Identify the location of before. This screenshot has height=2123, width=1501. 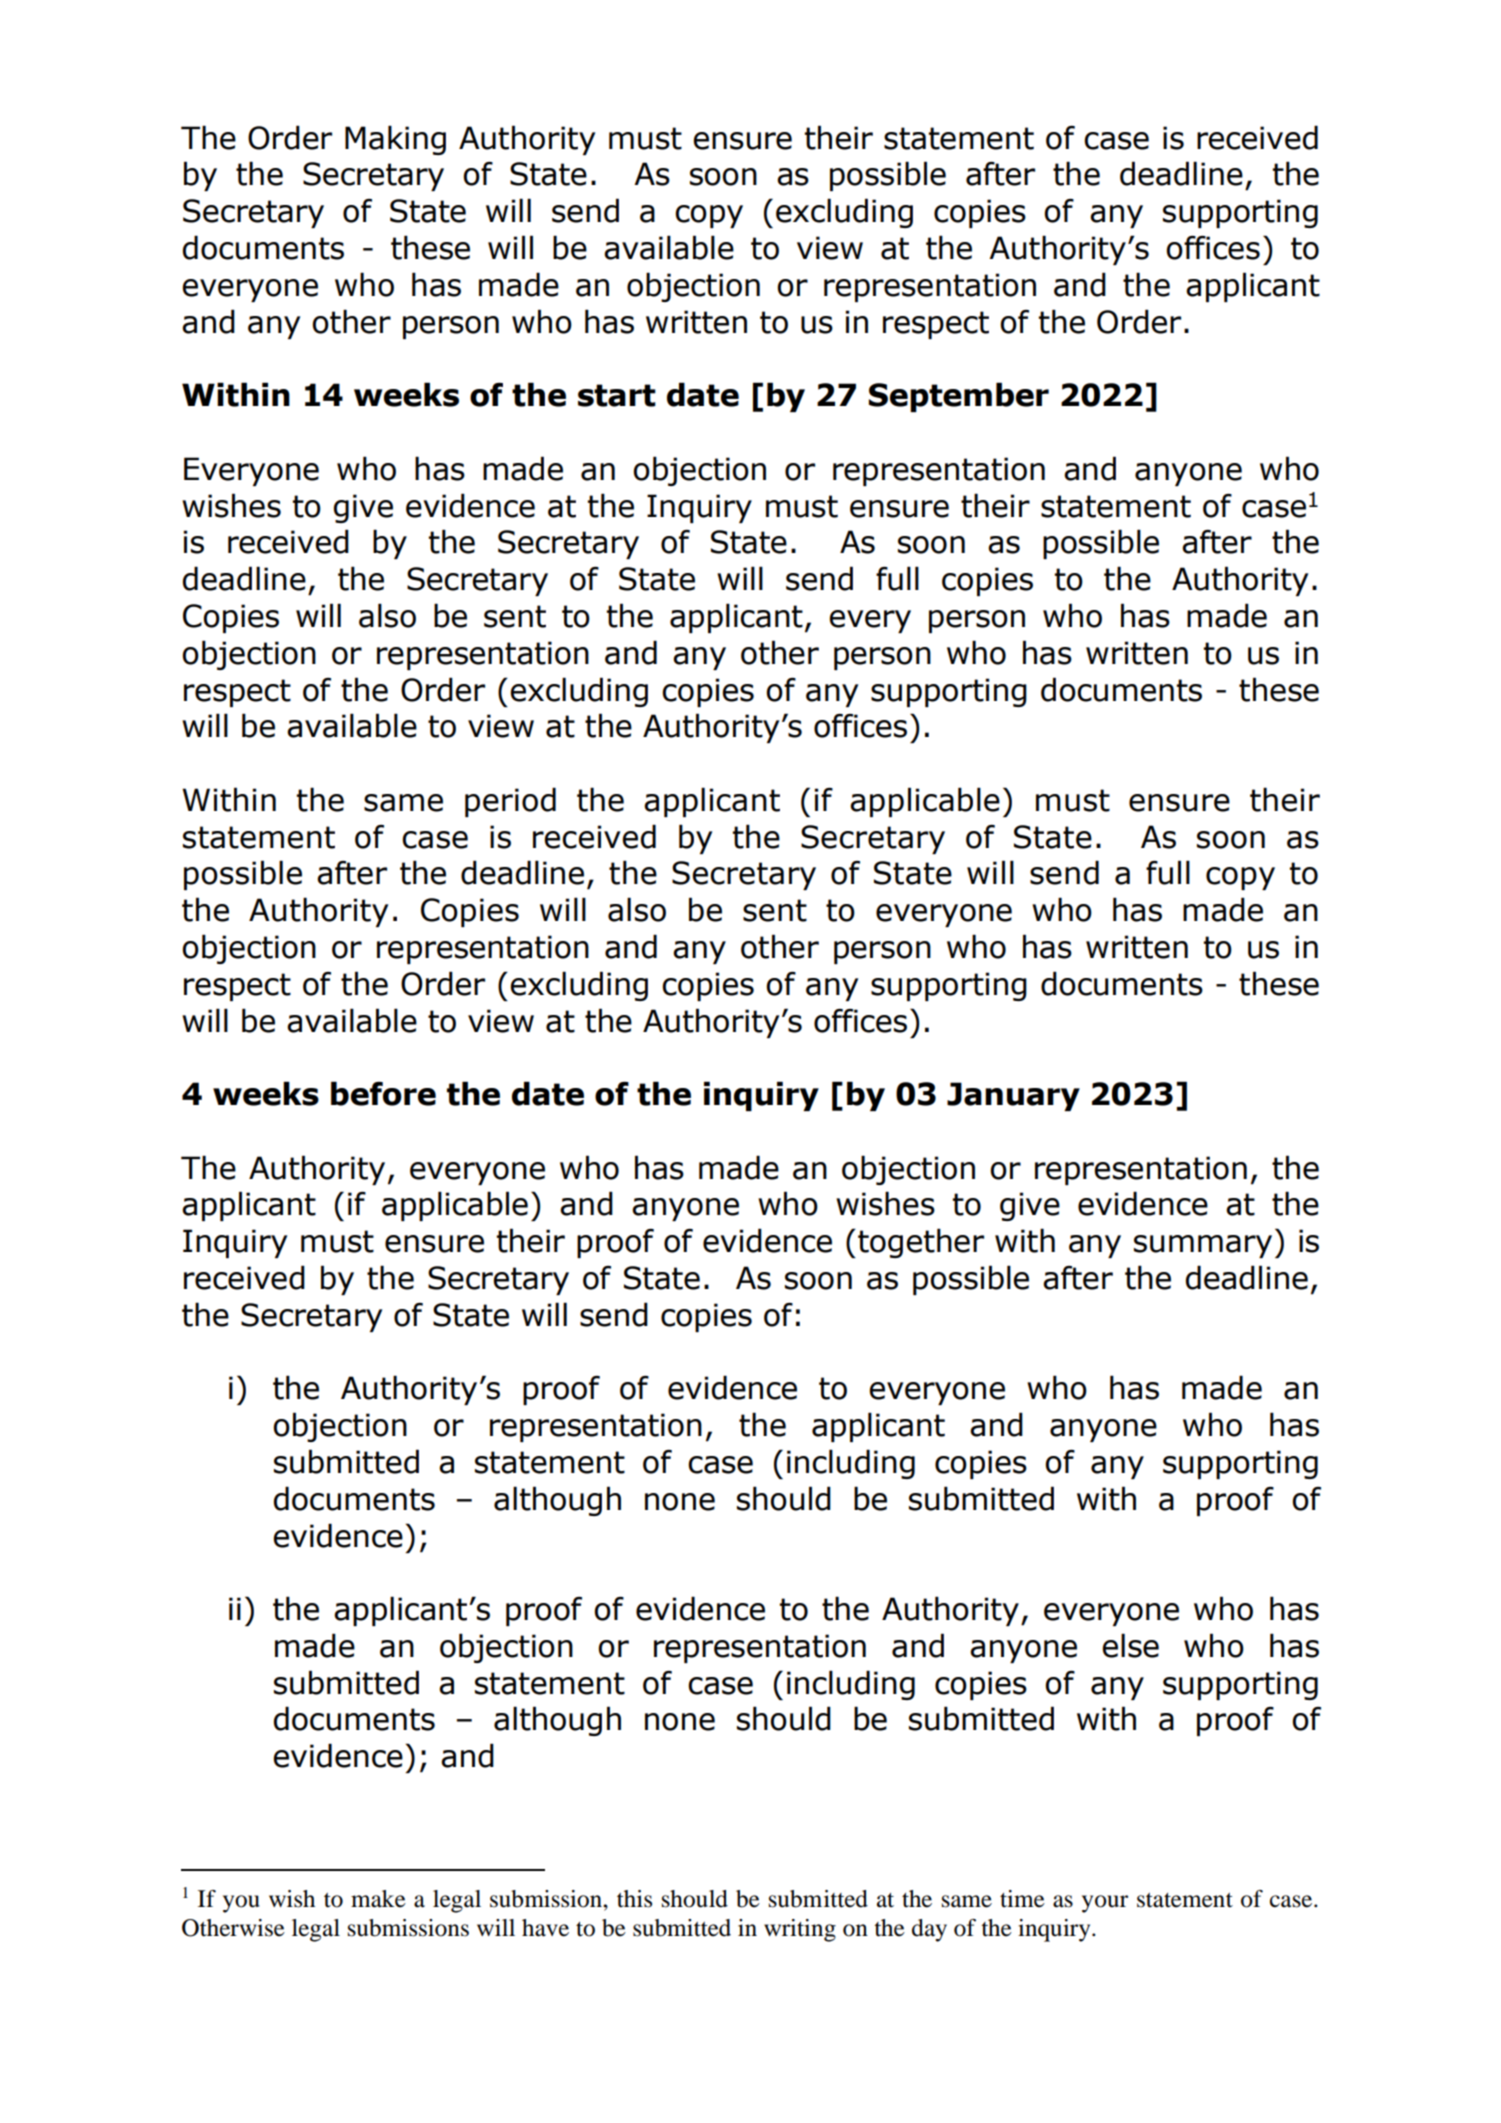
(383, 1093).
